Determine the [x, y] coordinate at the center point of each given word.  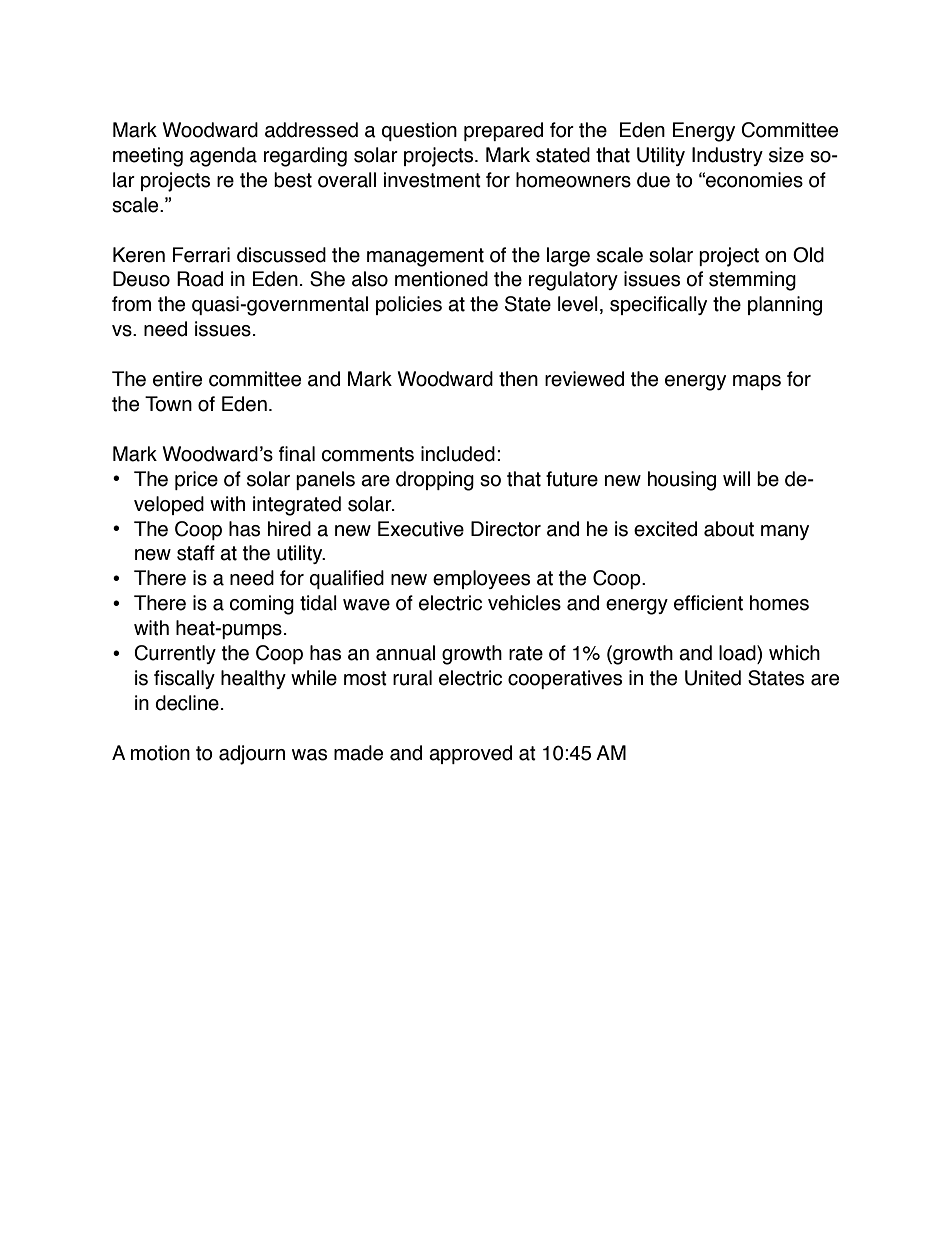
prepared [503, 131]
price [196, 480]
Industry [727, 156]
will [736, 478]
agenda [223, 157]
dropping [435, 481]
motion [160, 753]
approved [470, 754]
